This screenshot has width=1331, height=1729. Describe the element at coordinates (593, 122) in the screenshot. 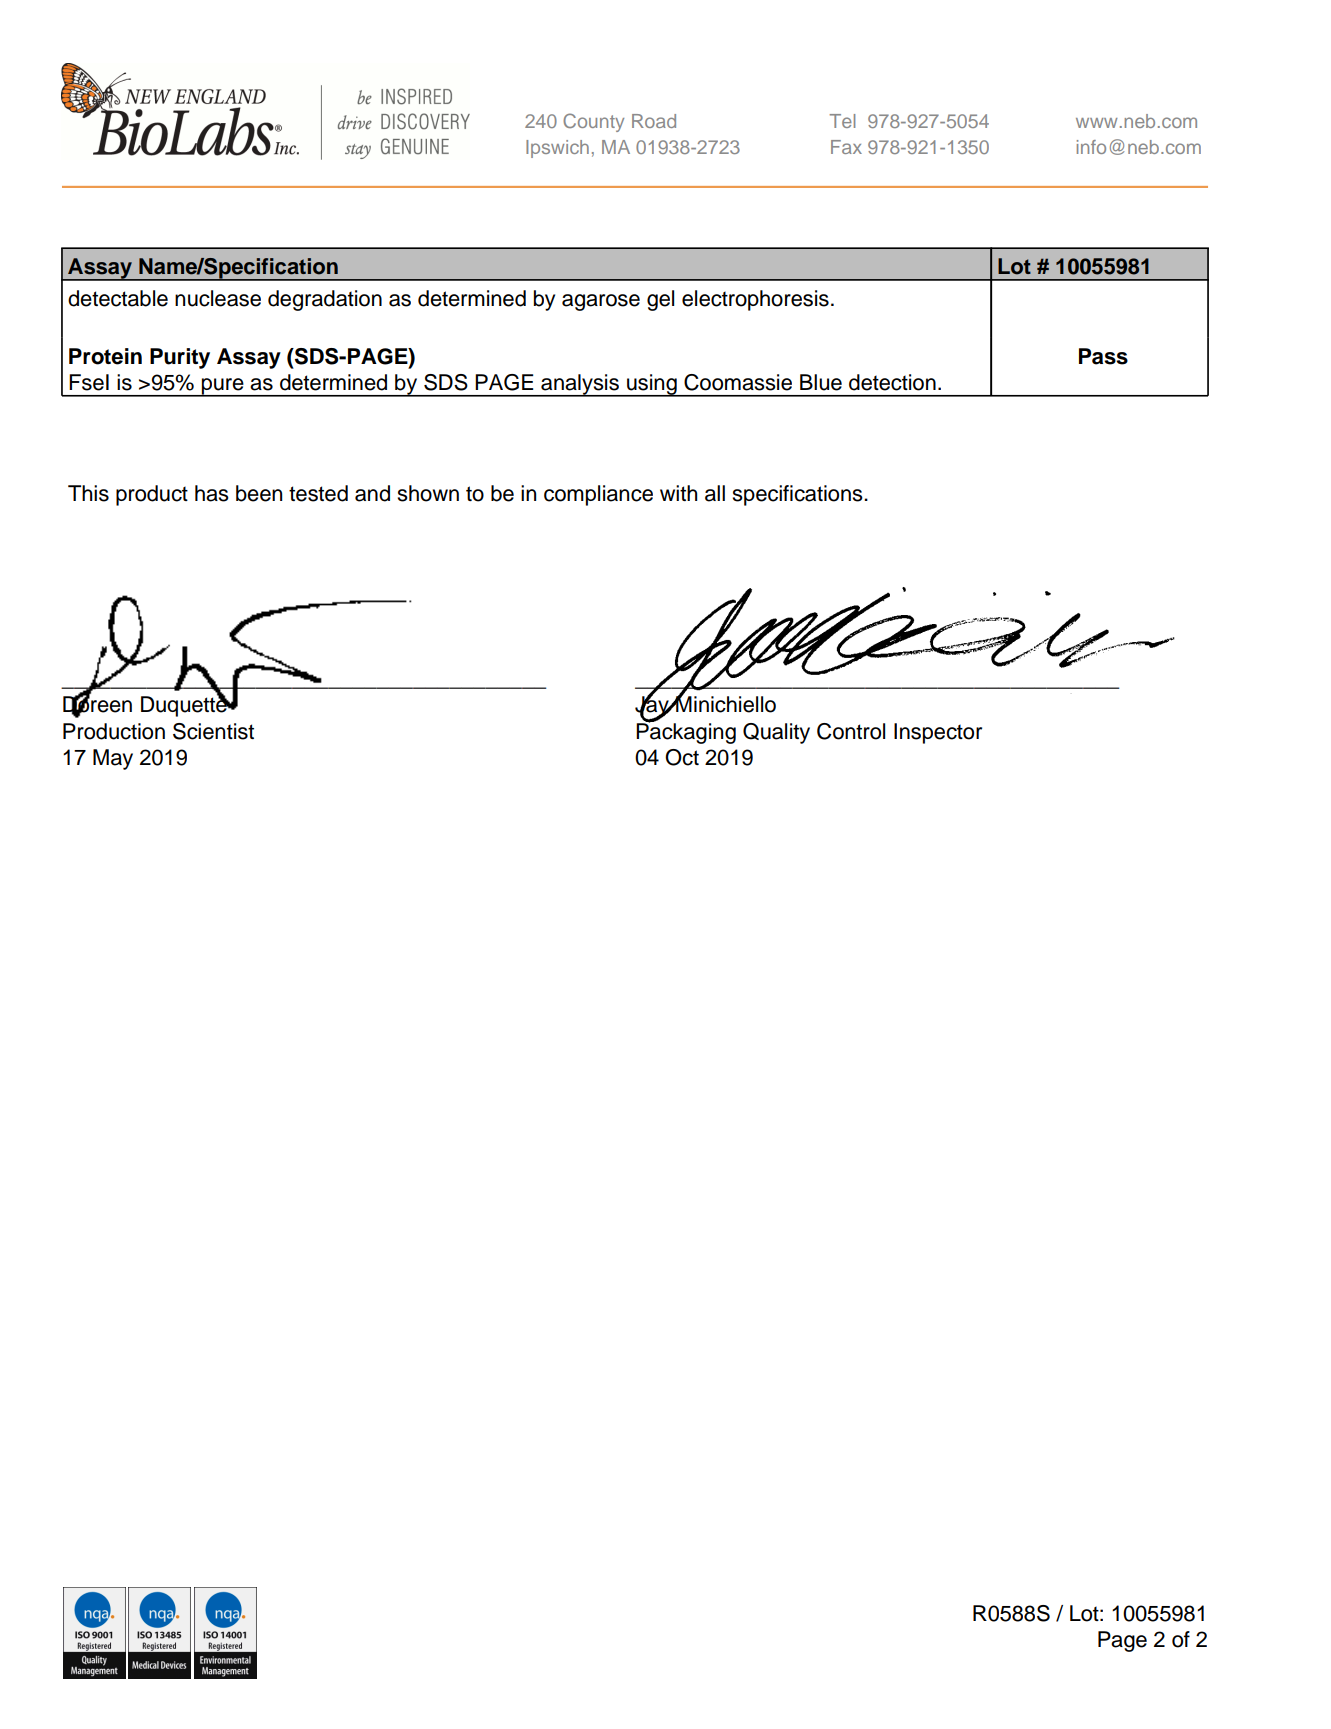

I see `County` at that location.
